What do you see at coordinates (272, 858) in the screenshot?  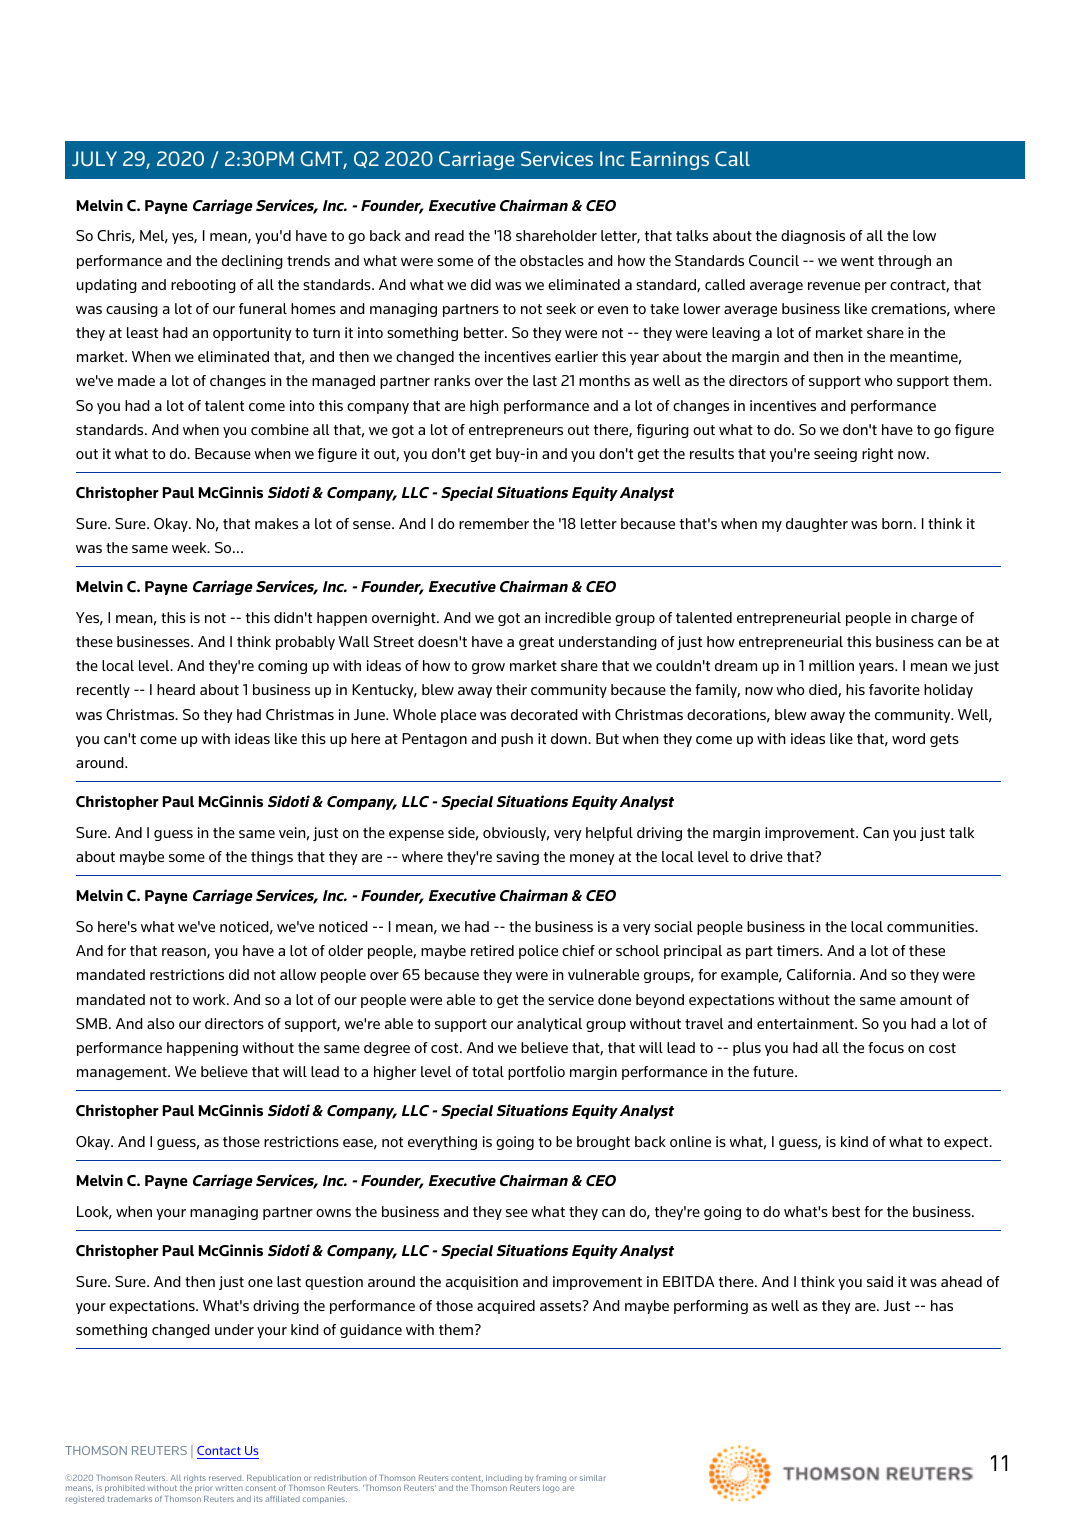 I see `things` at bounding box center [272, 858].
